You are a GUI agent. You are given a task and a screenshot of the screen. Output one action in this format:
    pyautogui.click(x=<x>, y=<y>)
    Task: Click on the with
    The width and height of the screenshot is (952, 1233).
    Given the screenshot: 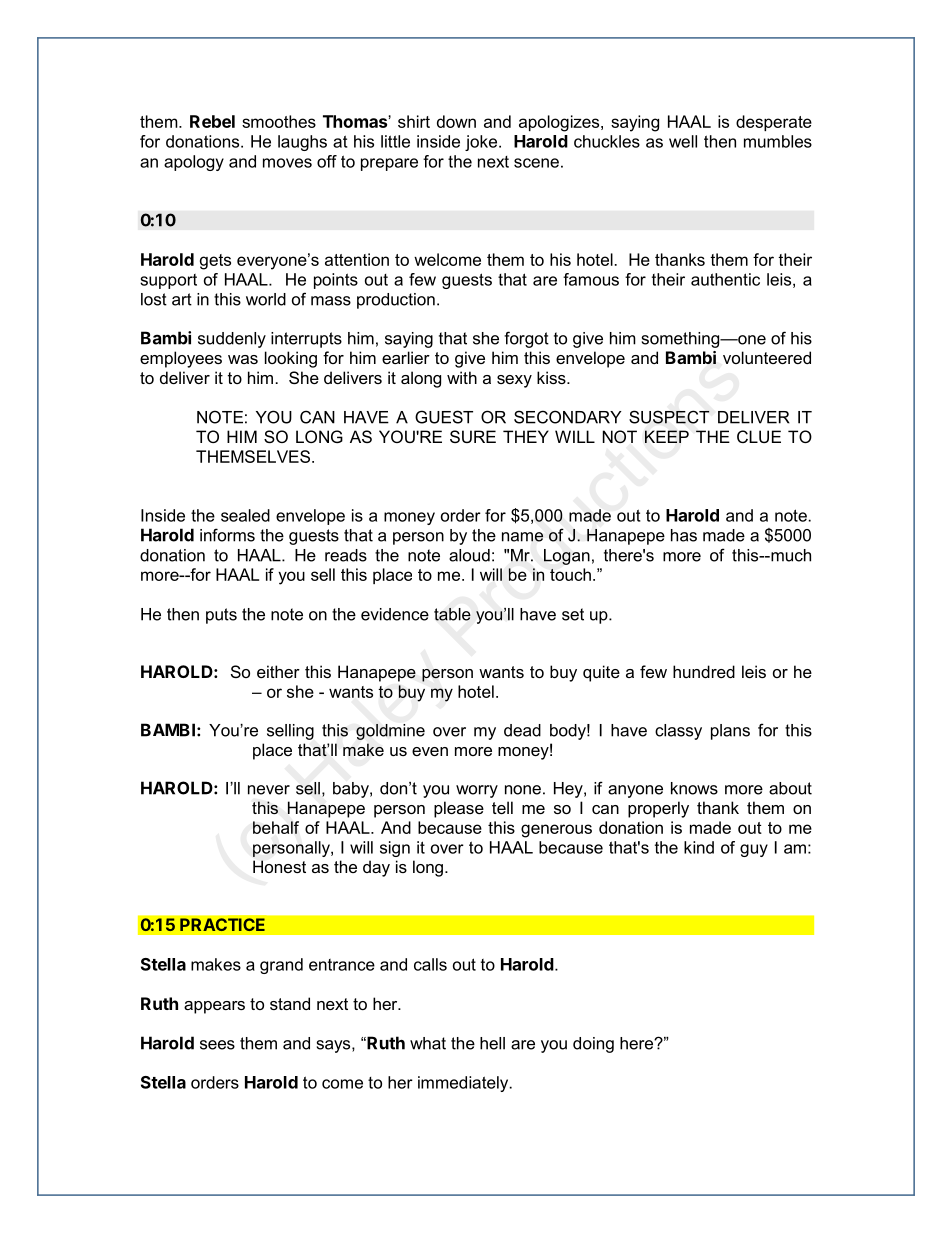 What is the action you would take?
    pyautogui.click(x=462, y=377)
